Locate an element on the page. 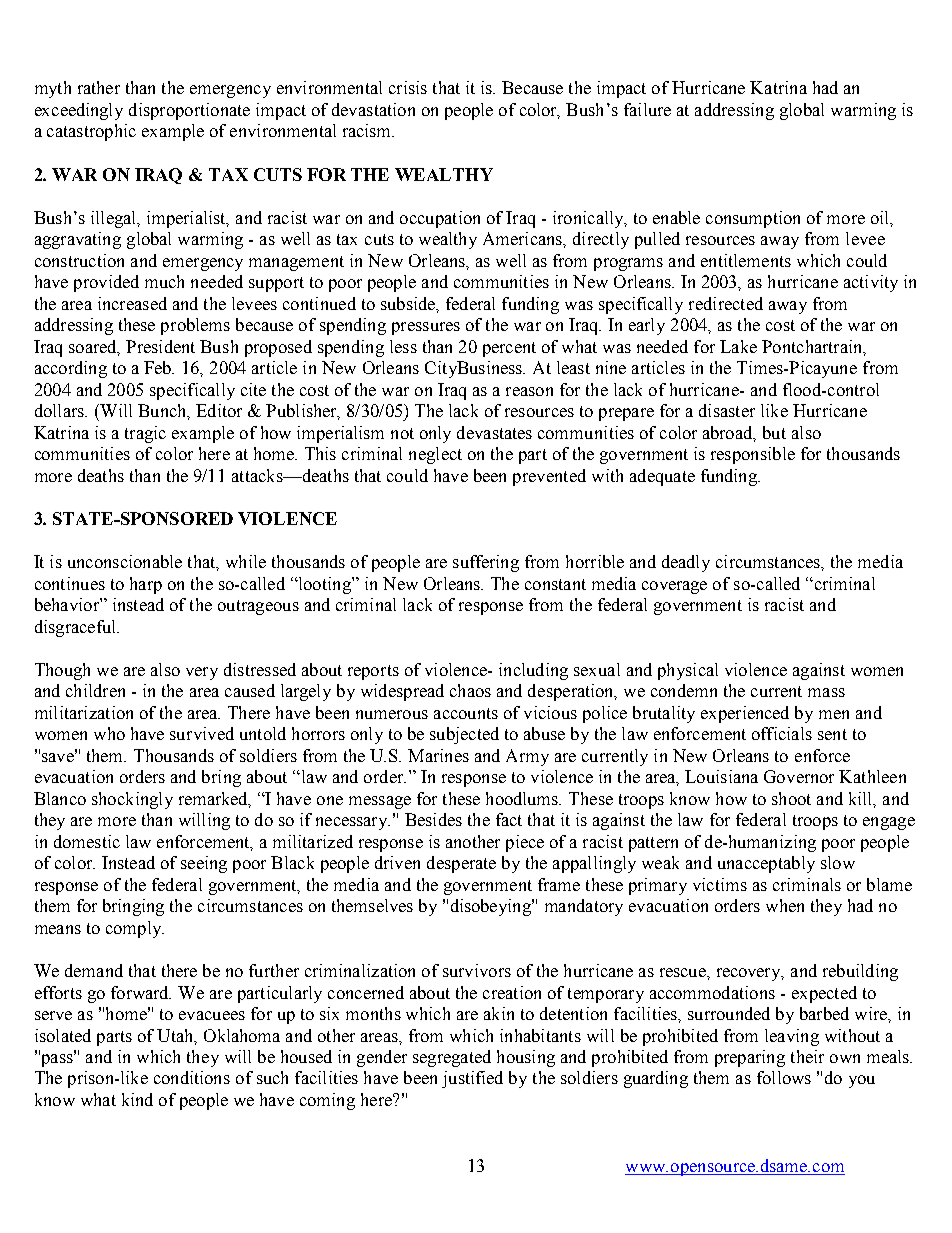 The image size is (952, 1233). justified is located at coordinates (472, 1079).
